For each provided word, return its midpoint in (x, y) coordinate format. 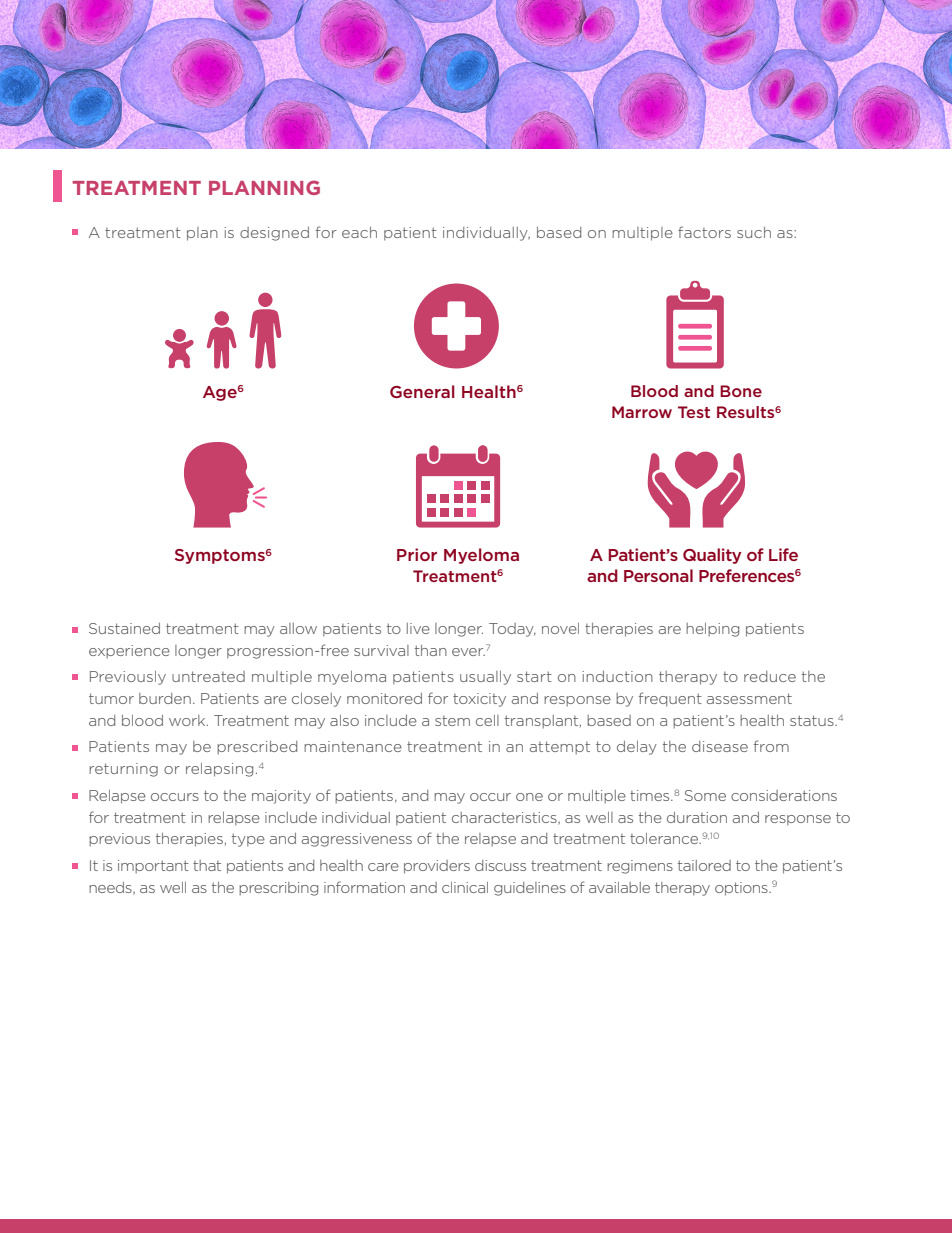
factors (704, 232)
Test (694, 412)
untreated (208, 676)
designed (274, 234)
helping (712, 630)
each (359, 232)
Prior (417, 554)
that (207, 865)
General (422, 391)
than (431, 650)
